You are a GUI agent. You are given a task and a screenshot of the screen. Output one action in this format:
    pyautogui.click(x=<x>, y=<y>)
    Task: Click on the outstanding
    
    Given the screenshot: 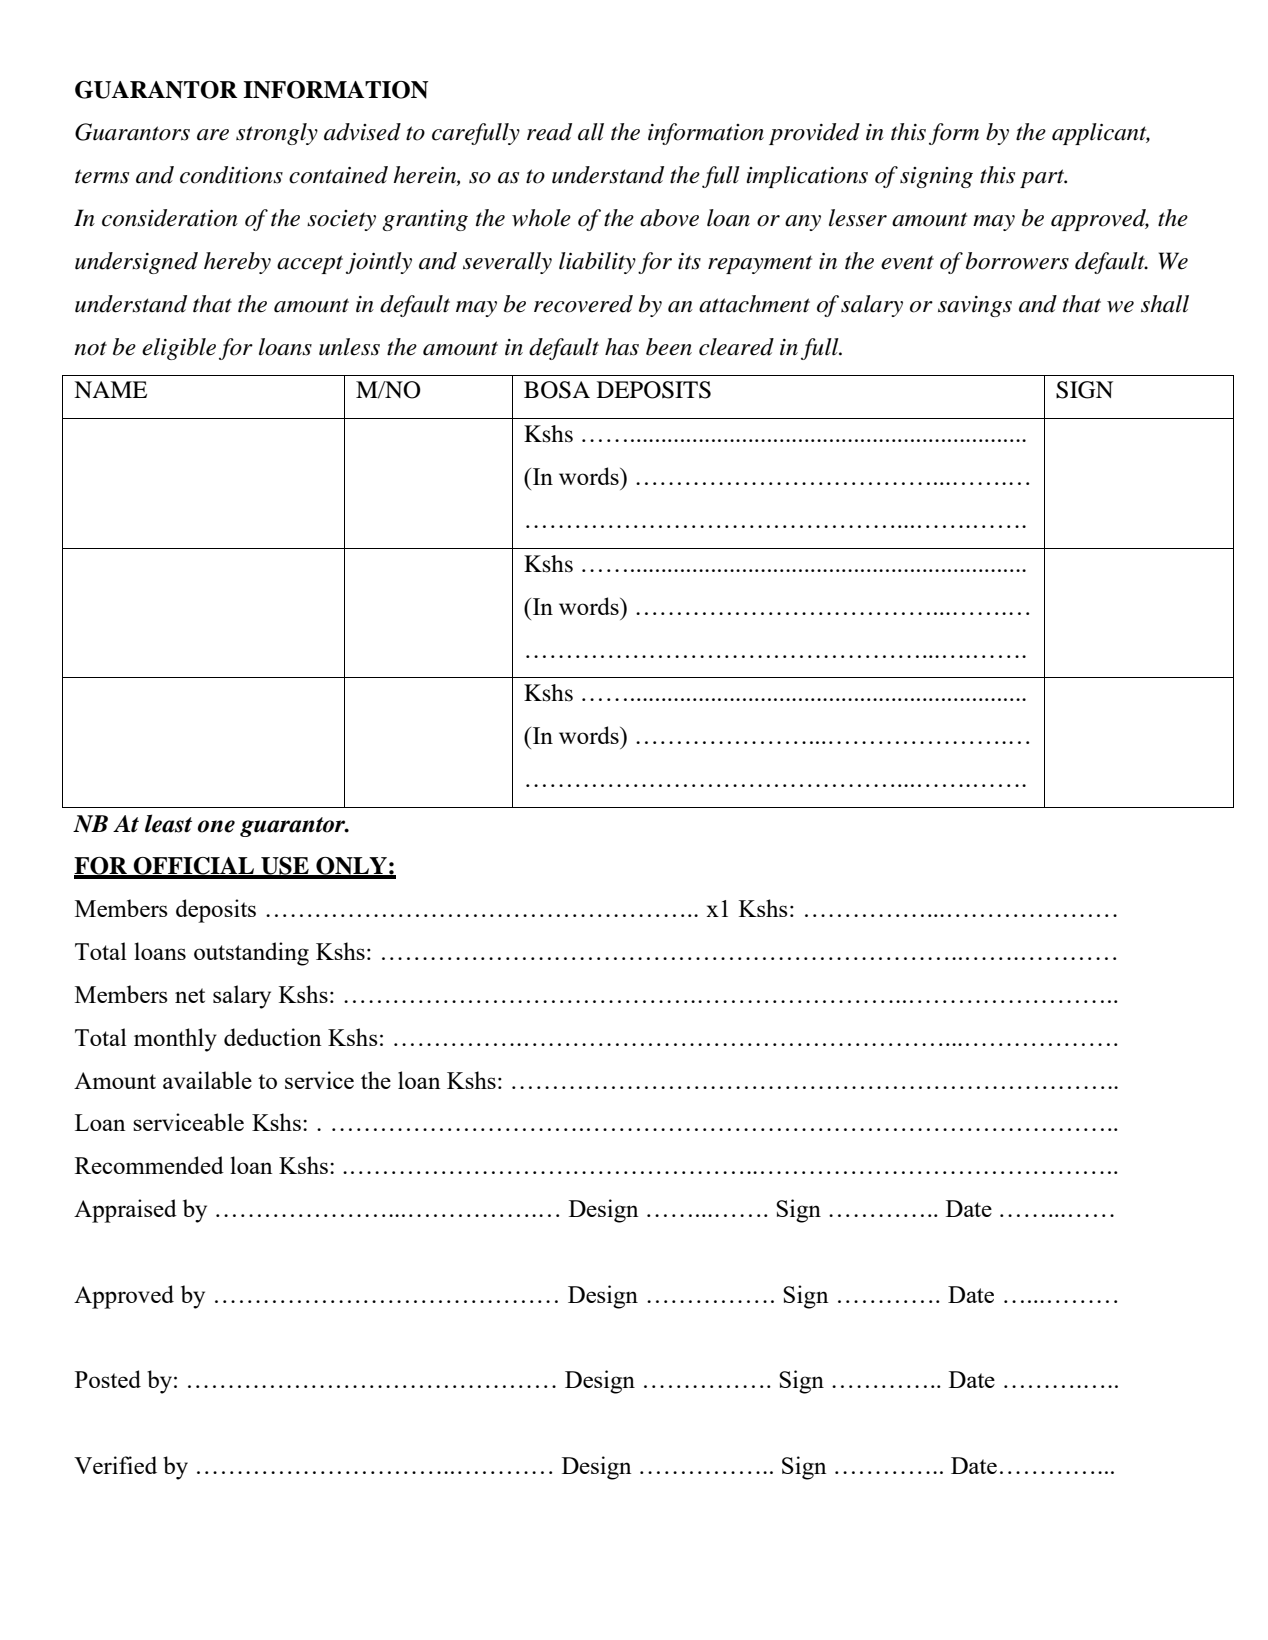 What is the action you would take?
    pyautogui.click(x=251, y=954)
